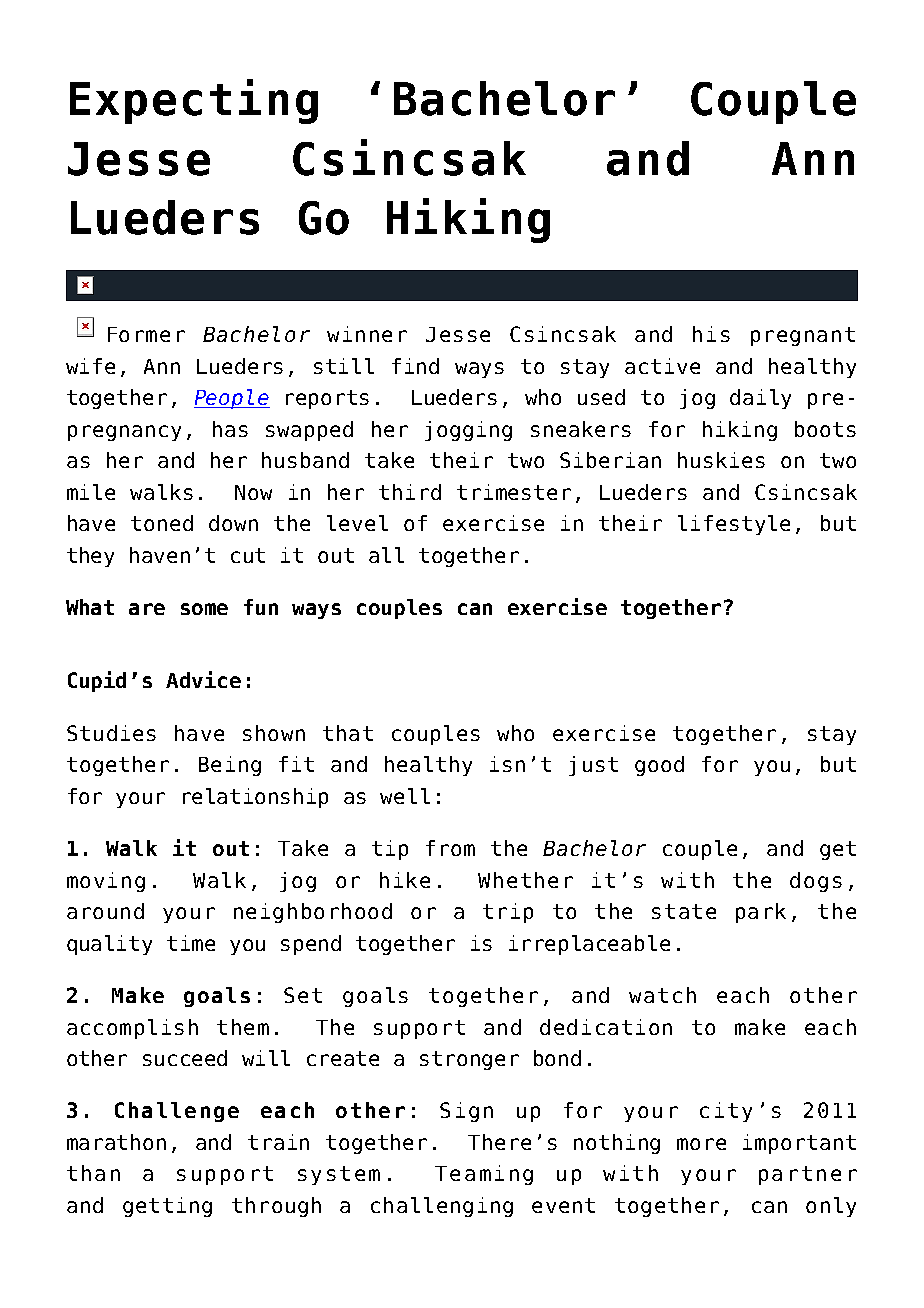 The width and height of the image is (924, 1308). Describe the element at coordinates (701, 1144) in the image. I see `more` at that location.
